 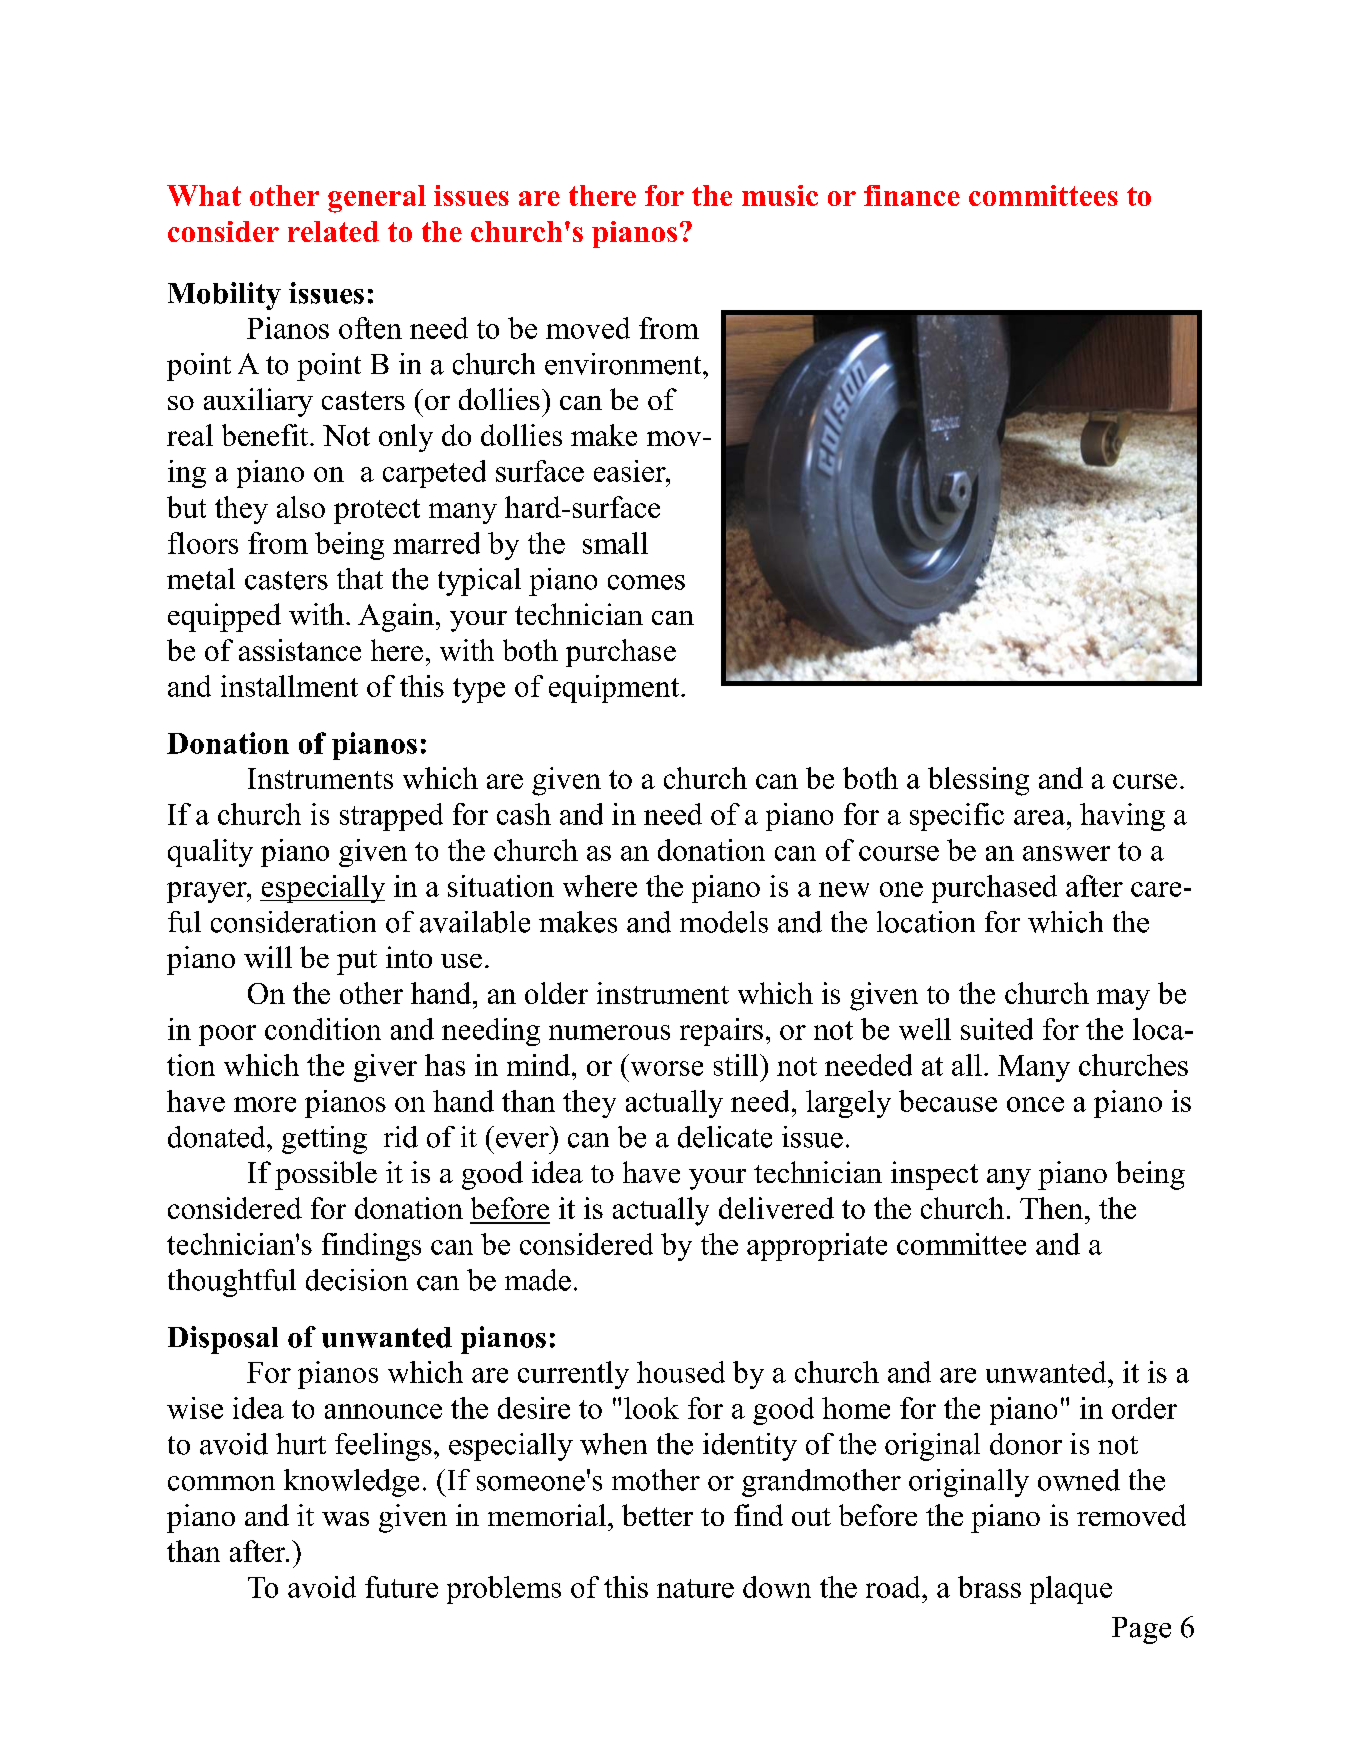 I want to click on delivered, so click(x=776, y=1208).
